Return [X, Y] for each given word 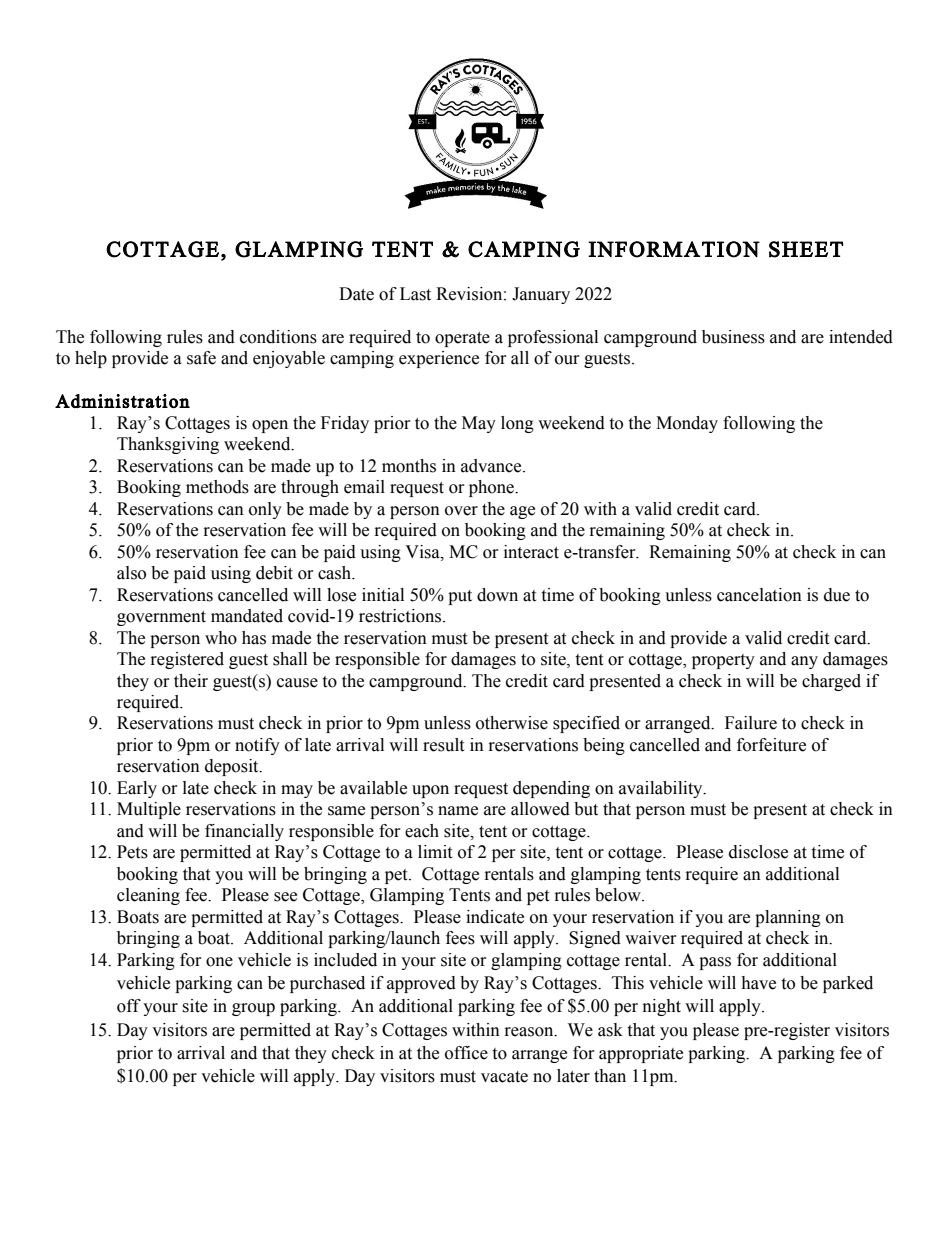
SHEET [806, 249]
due [837, 595]
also [131, 573]
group [253, 1009]
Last [415, 294]
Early [137, 789]
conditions [278, 337]
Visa [423, 552]
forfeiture [771, 745]
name [458, 811]
